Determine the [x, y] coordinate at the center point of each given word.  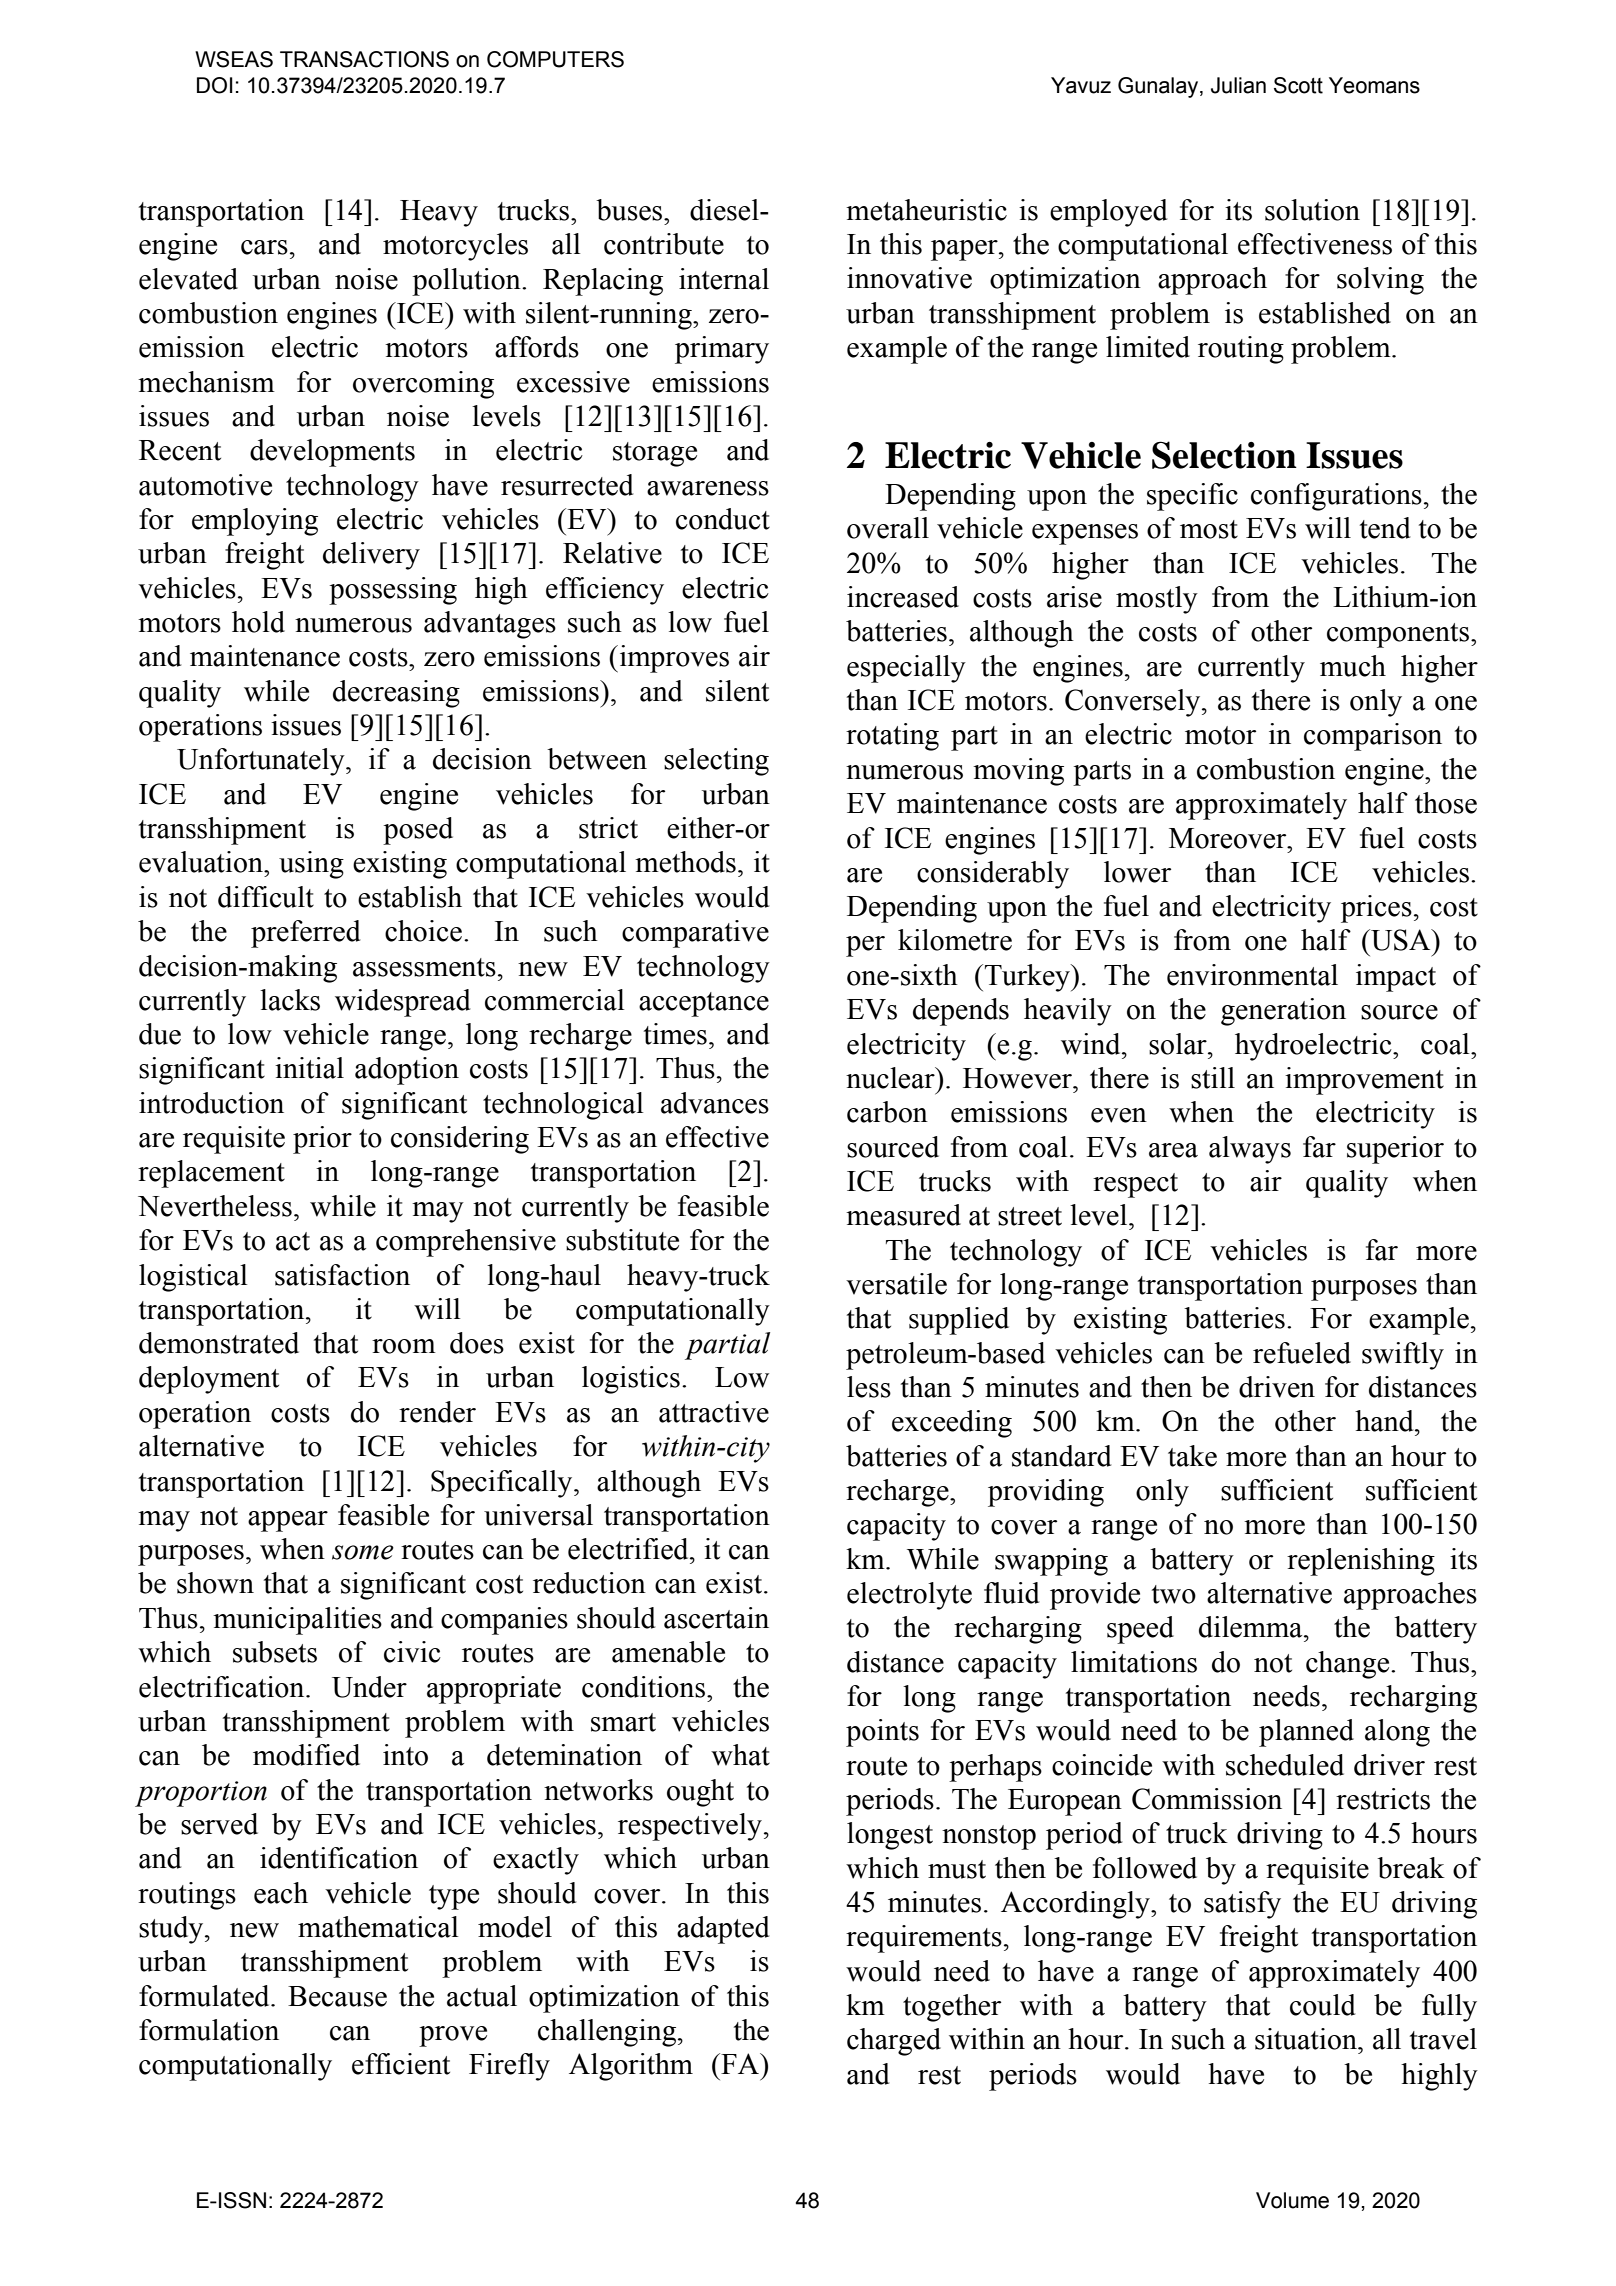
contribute [664, 244]
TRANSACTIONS [364, 59]
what [740, 1755]
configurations [1336, 497]
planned [1306, 1733]
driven [1277, 1387]
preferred [306, 934]
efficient [401, 2064]
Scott [1298, 85]
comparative [695, 934]
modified [306, 1755]
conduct [723, 519]
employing [255, 522]
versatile [896, 1284]
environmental [1252, 975]
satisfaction [342, 1275]
